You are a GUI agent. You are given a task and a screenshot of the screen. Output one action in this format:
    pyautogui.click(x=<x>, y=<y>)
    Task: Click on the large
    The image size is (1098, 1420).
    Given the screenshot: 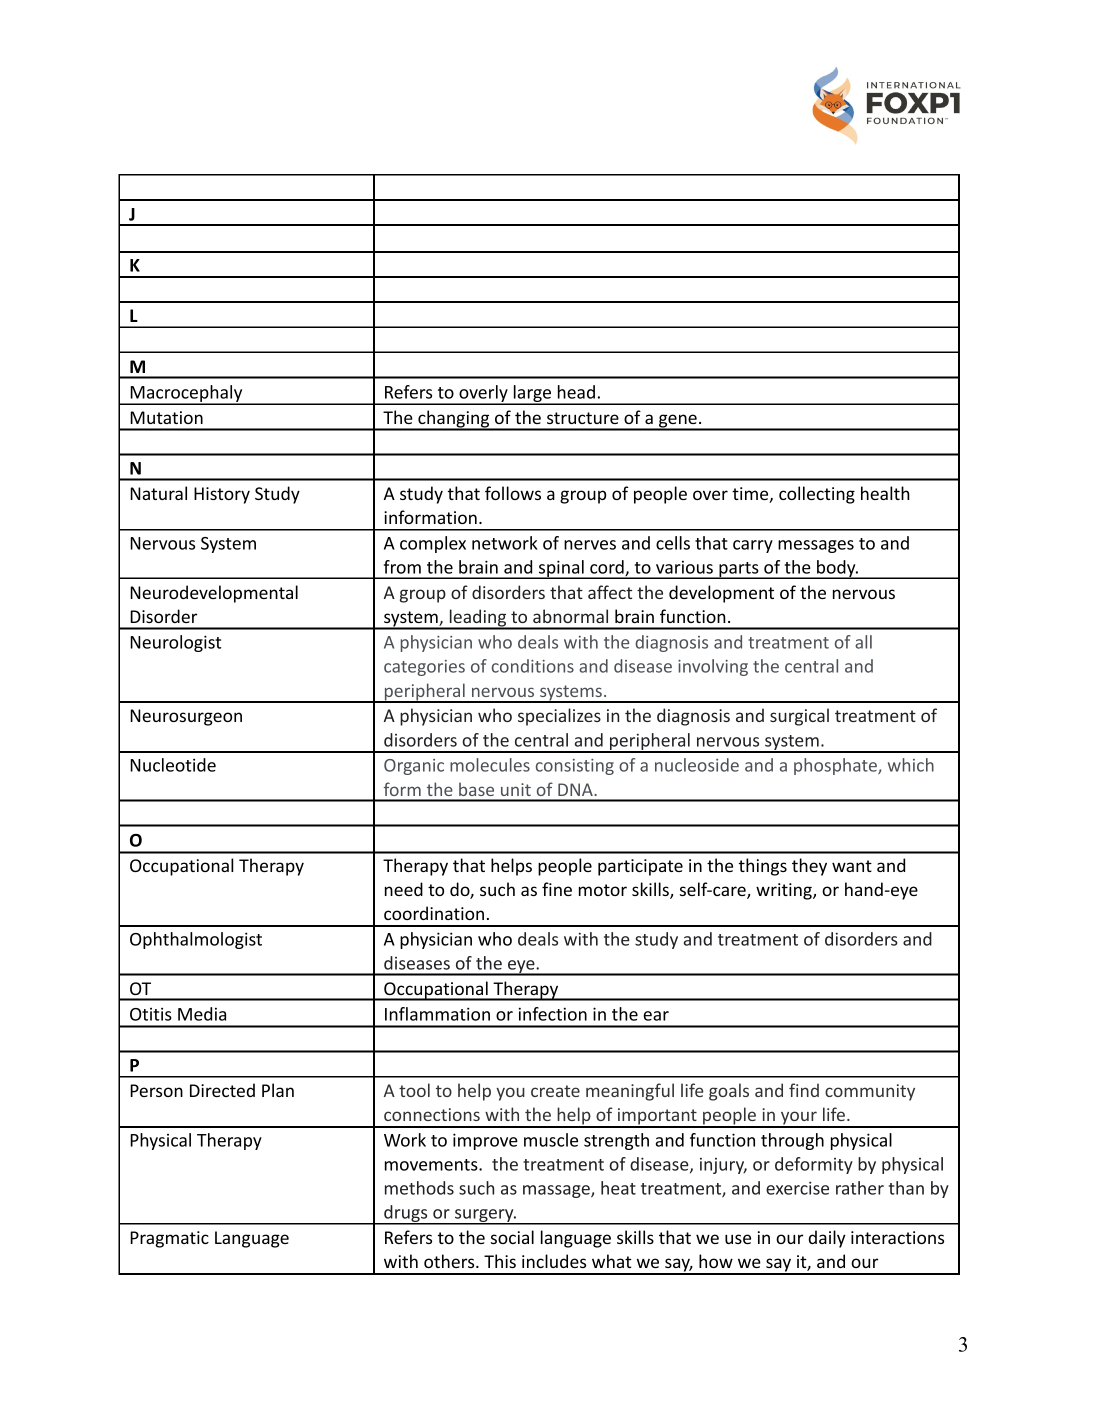 What is the action you would take?
    pyautogui.click(x=532, y=395)
